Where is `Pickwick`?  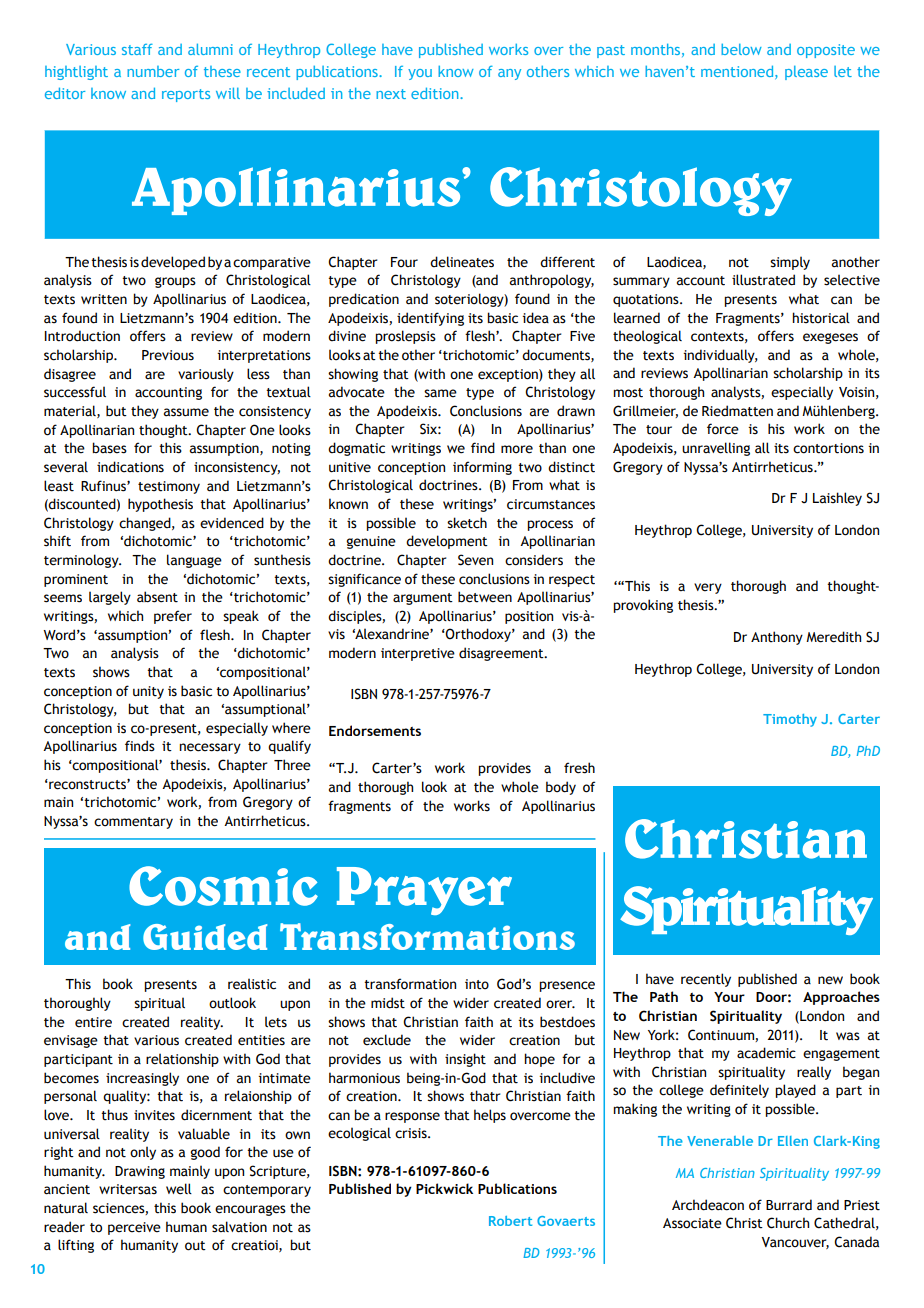
Pickwick is located at coordinates (444, 1188).
